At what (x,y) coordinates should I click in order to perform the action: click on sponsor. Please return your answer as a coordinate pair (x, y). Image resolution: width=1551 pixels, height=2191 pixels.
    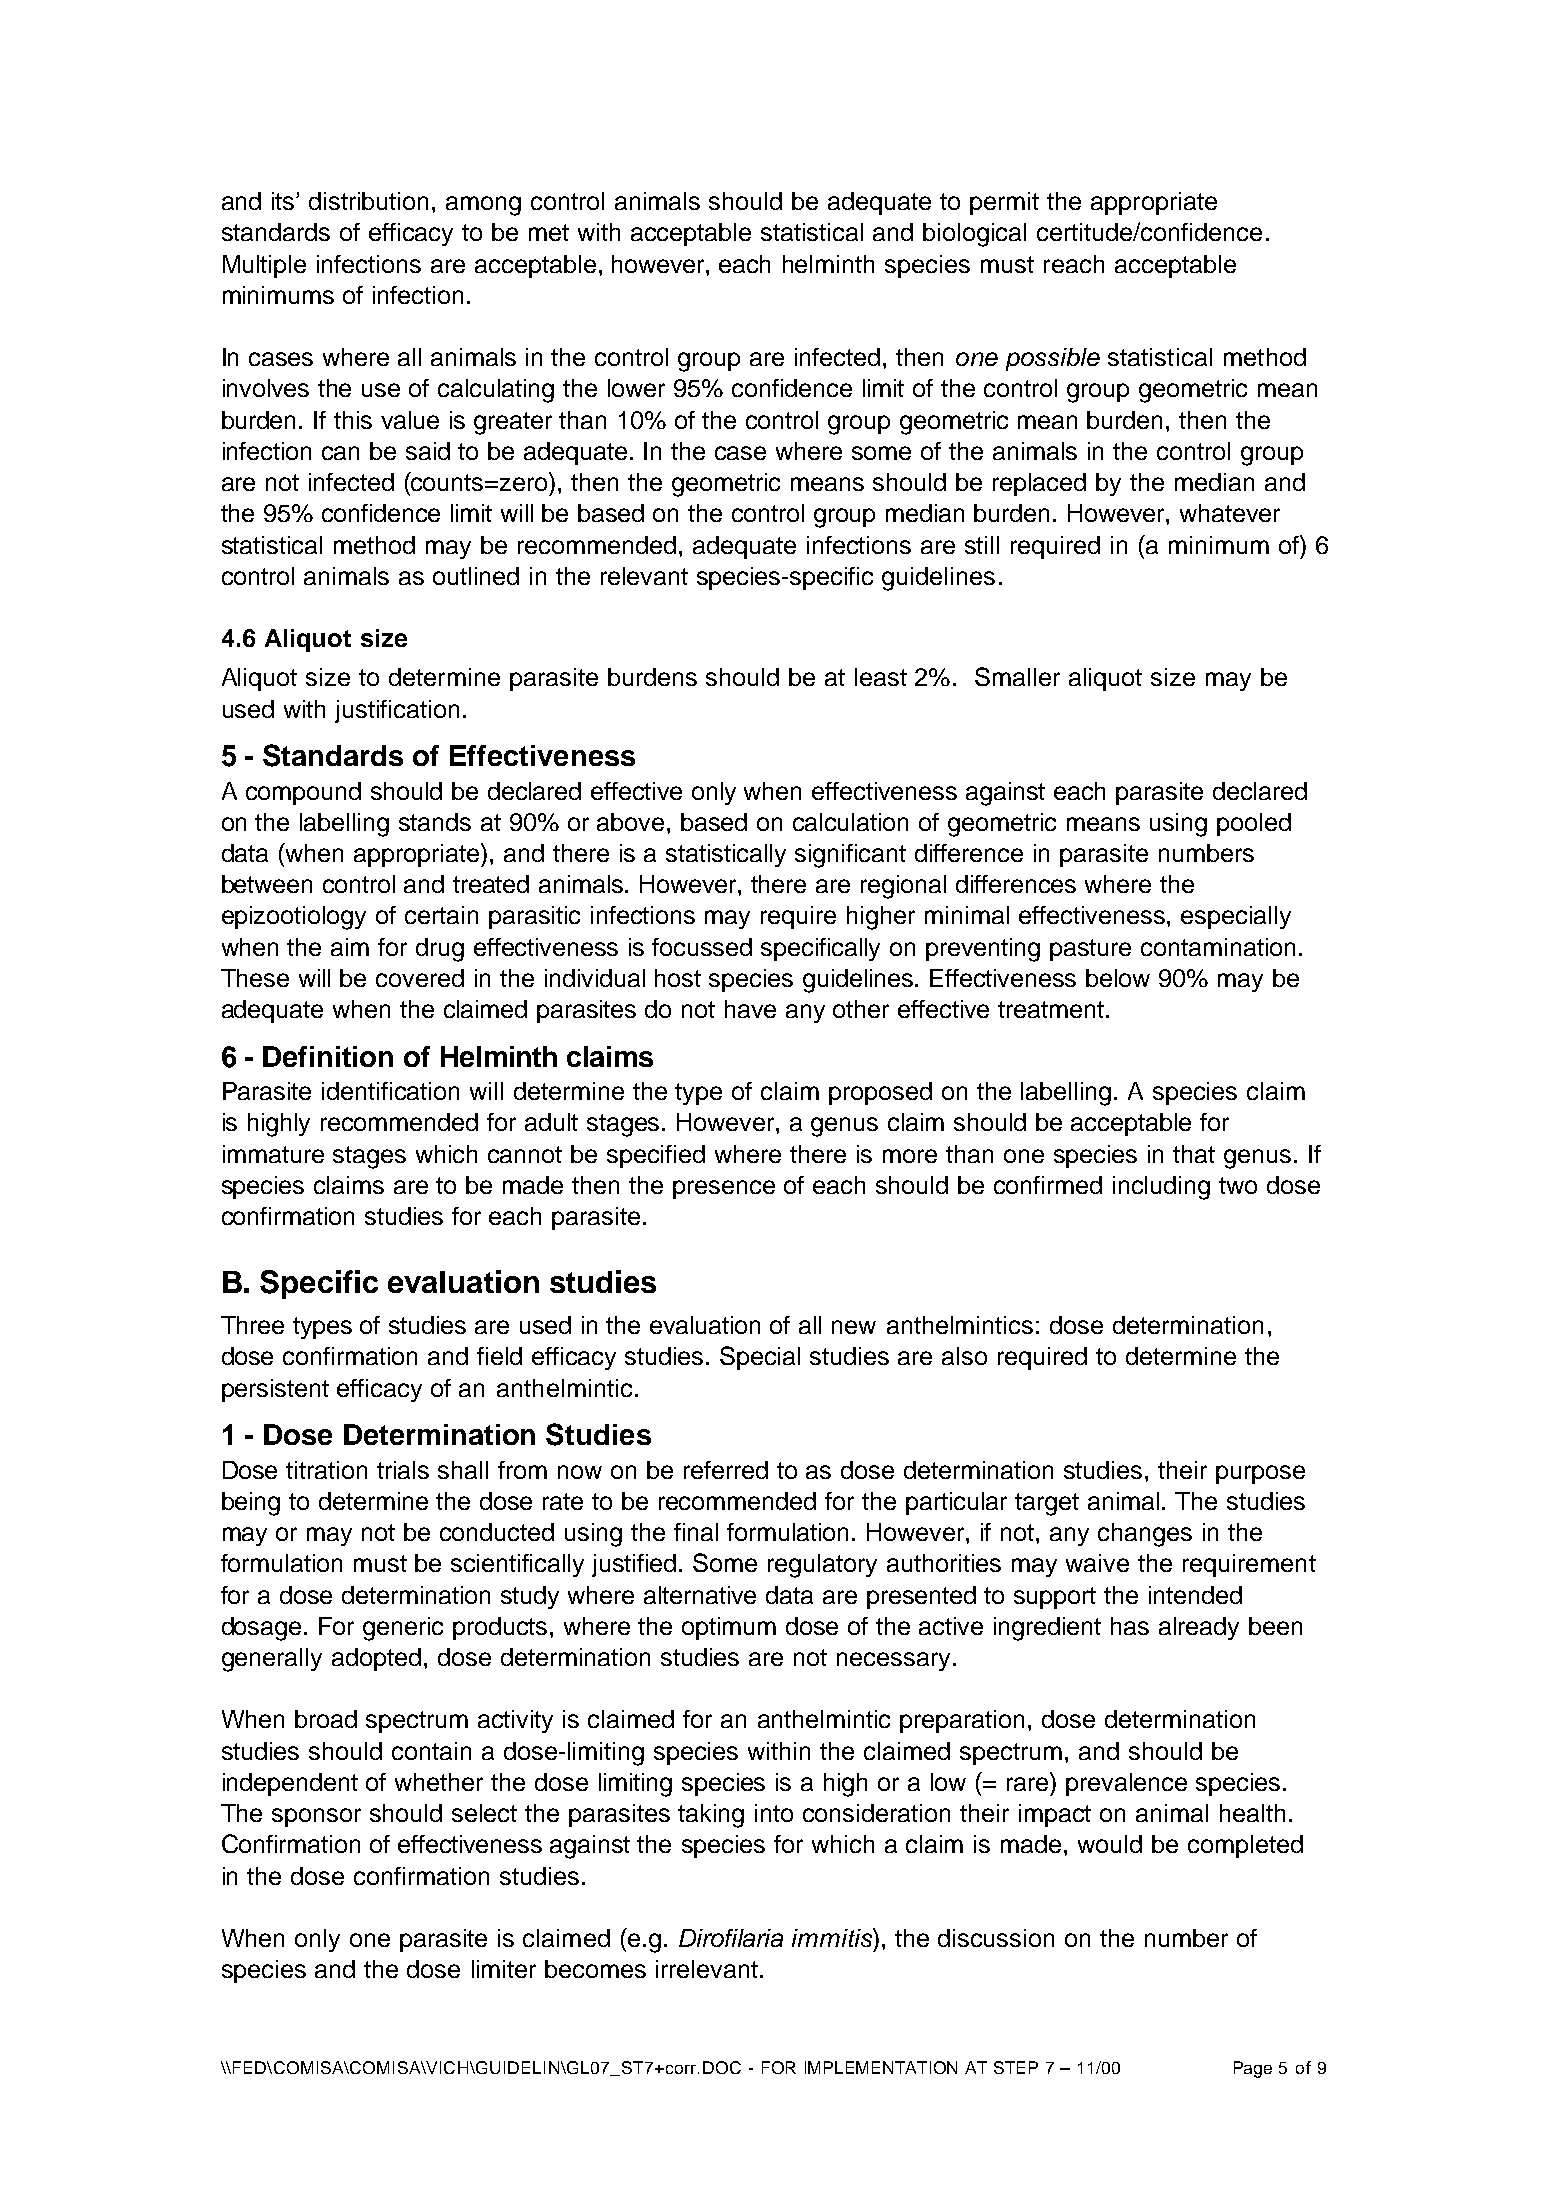
    Looking at the image, I should click on (316, 1817).
